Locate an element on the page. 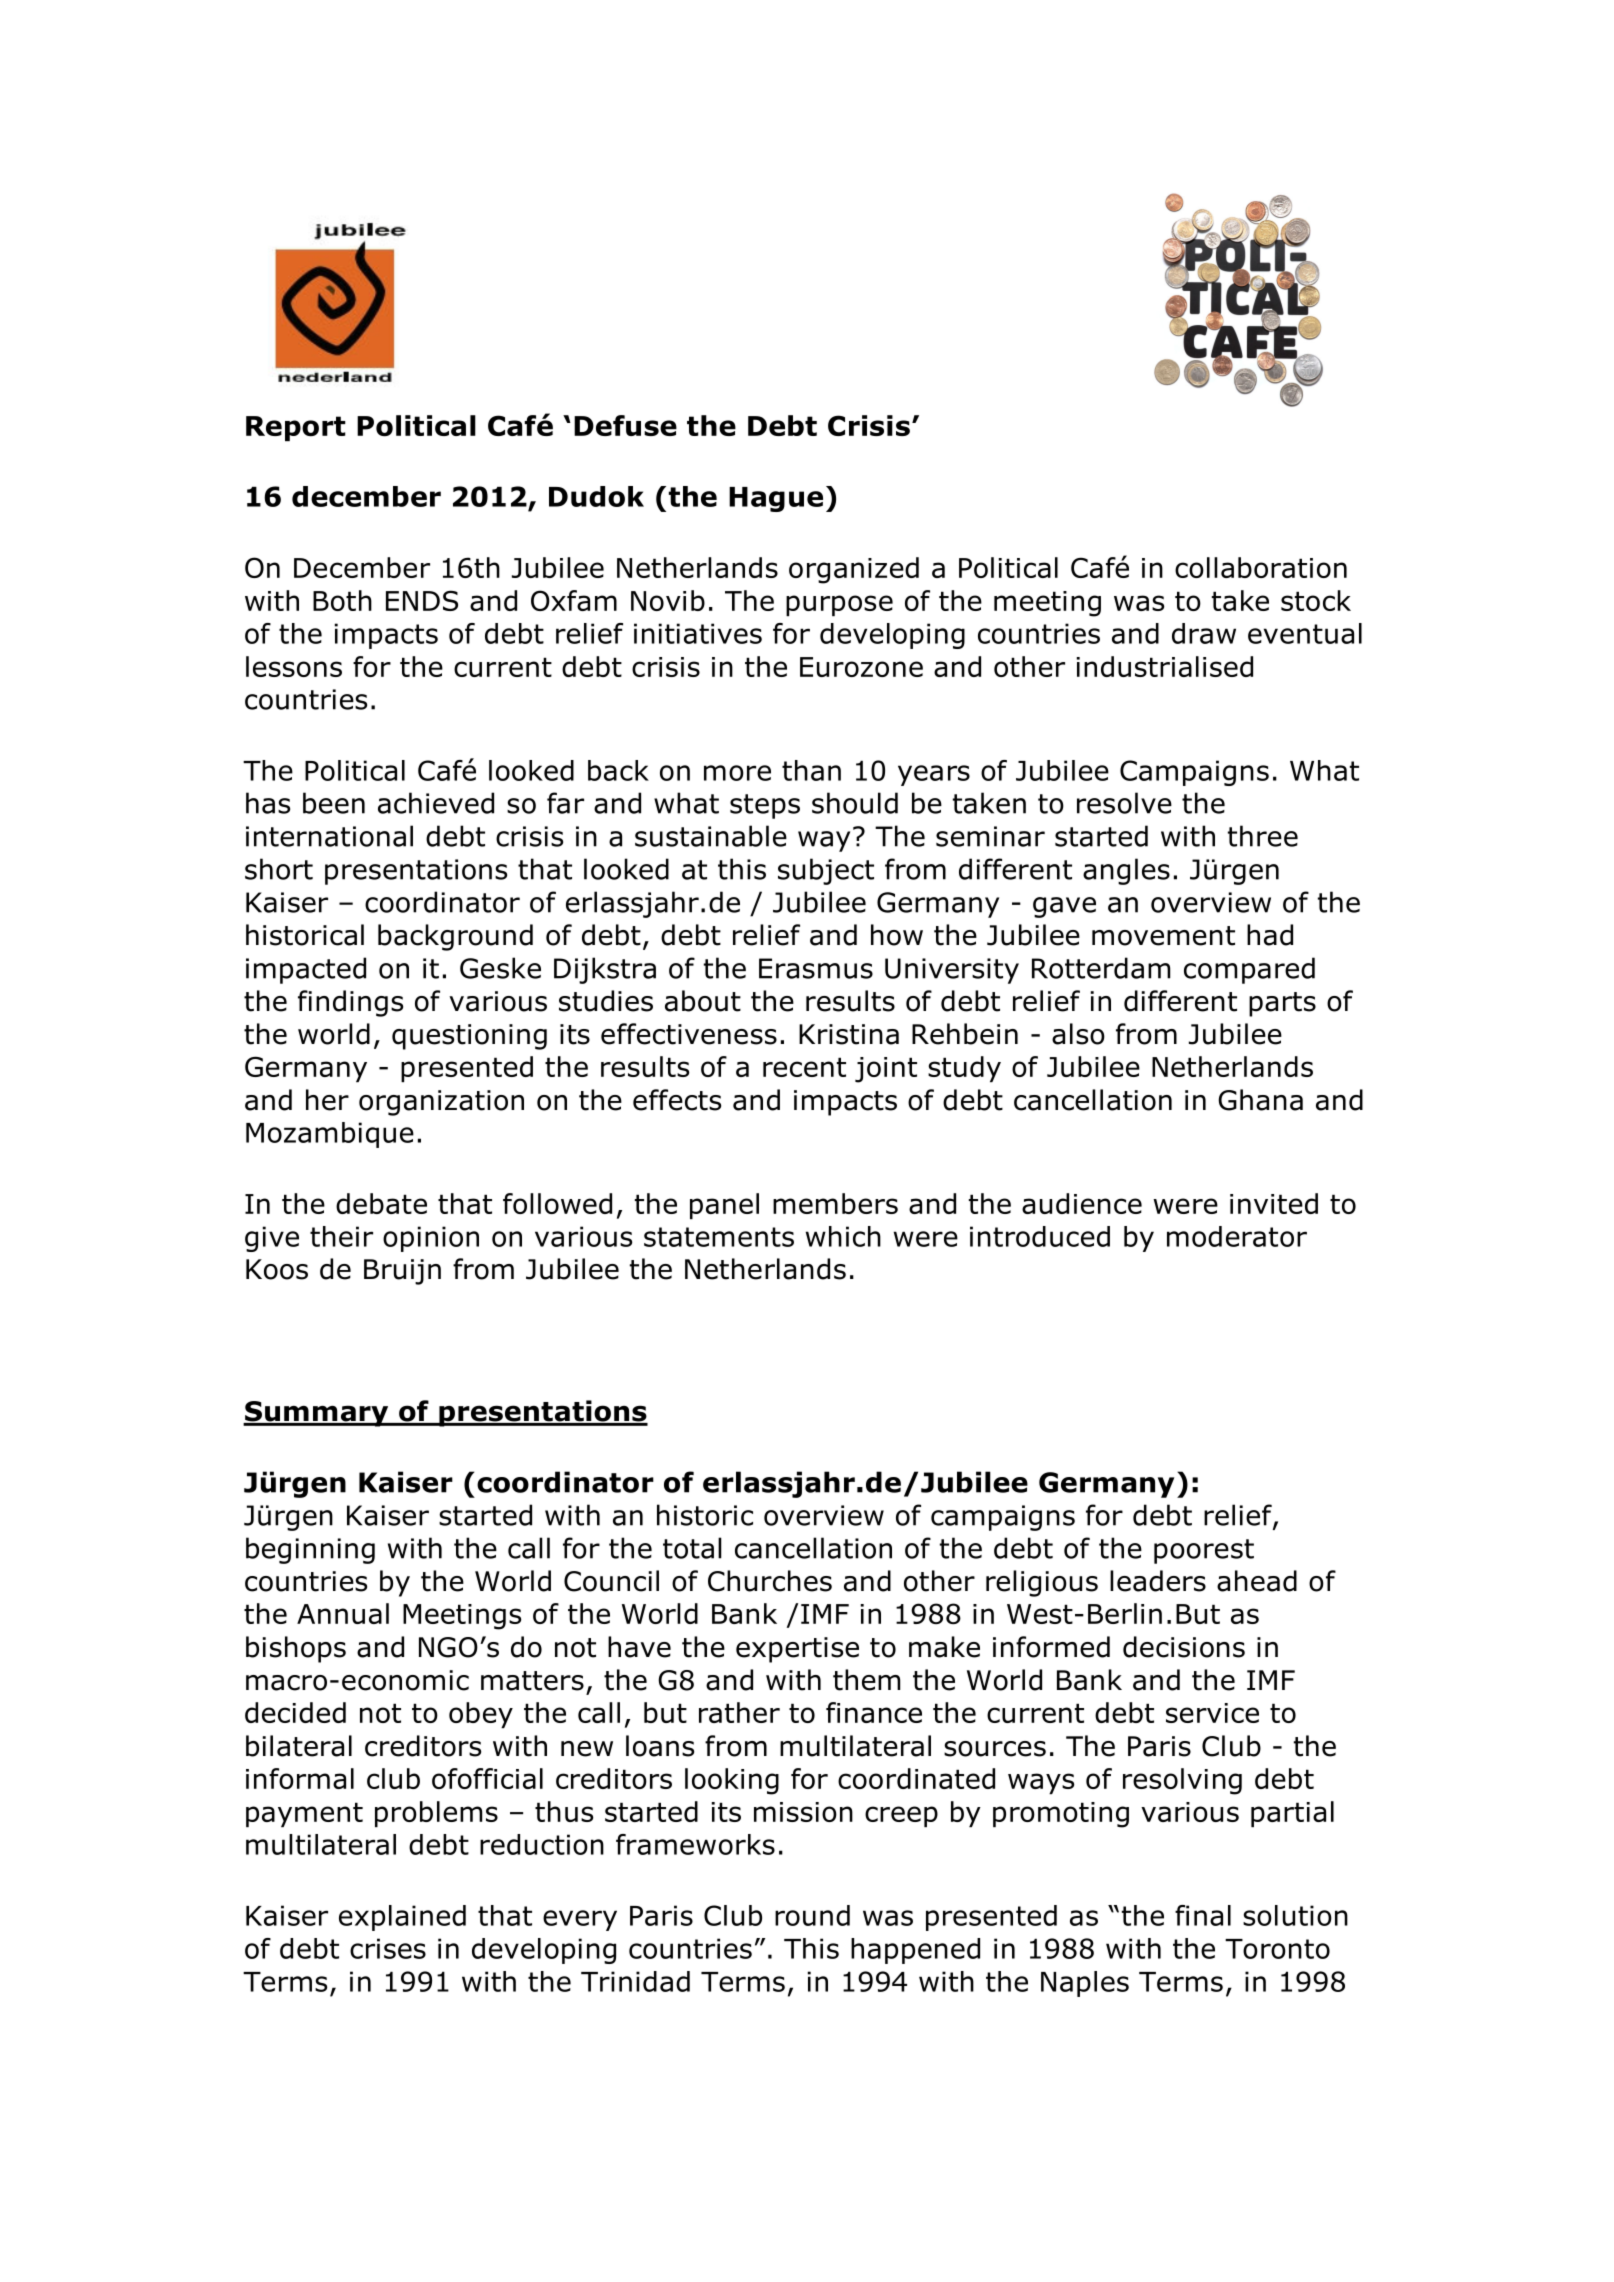  achieved is located at coordinates (436, 803).
